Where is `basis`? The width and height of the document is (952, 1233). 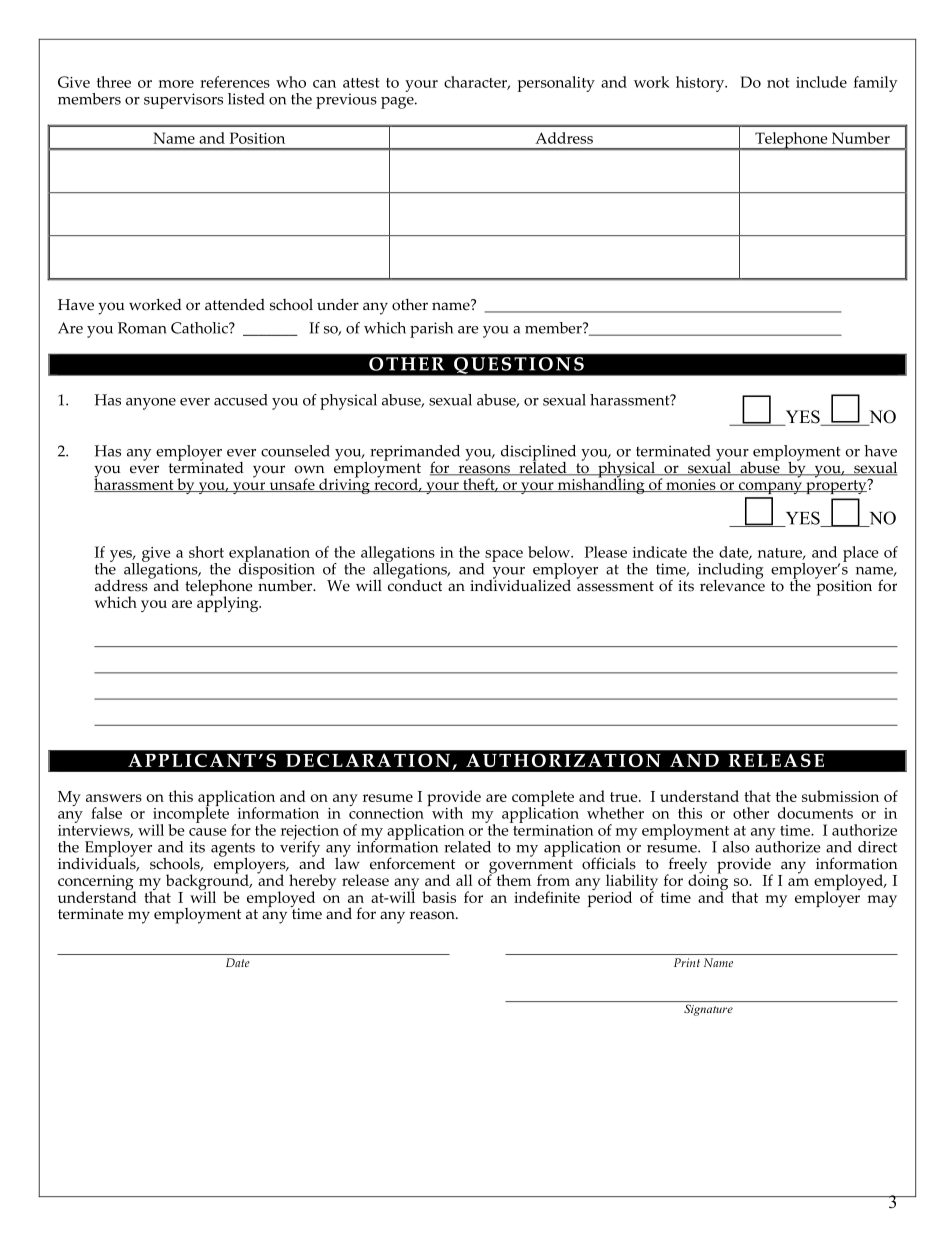
basis is located at coordinates (439, 897).
